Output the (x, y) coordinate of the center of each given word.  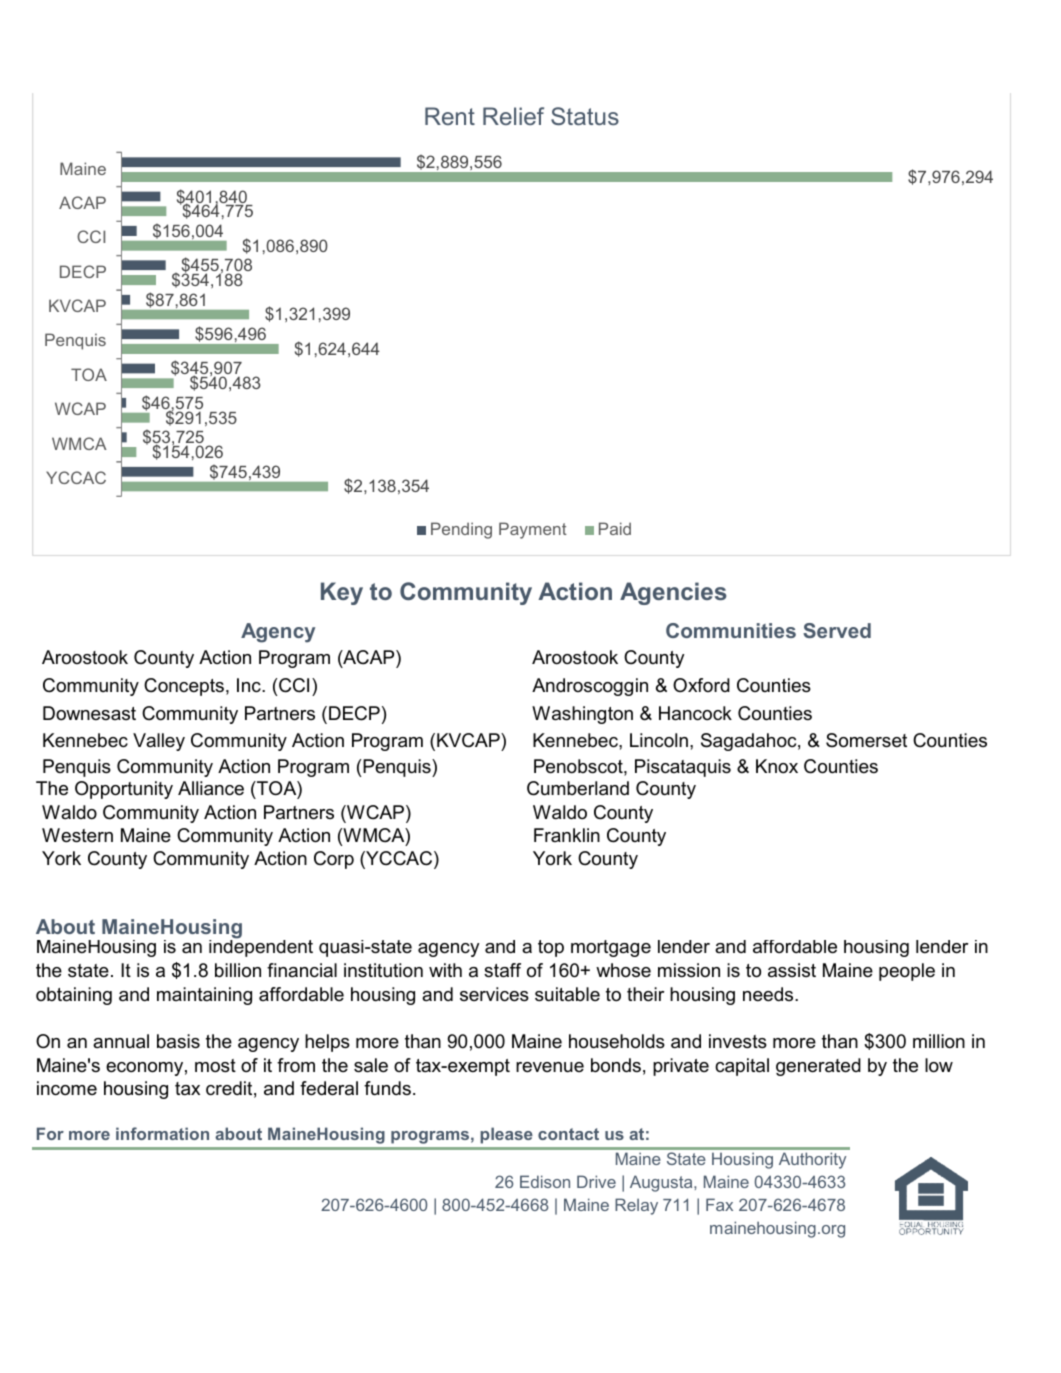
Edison (545, 1181)
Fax (719, 1204)
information (162, 1133)
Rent (450, 116)
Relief (513, 116)
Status (585, 116)
